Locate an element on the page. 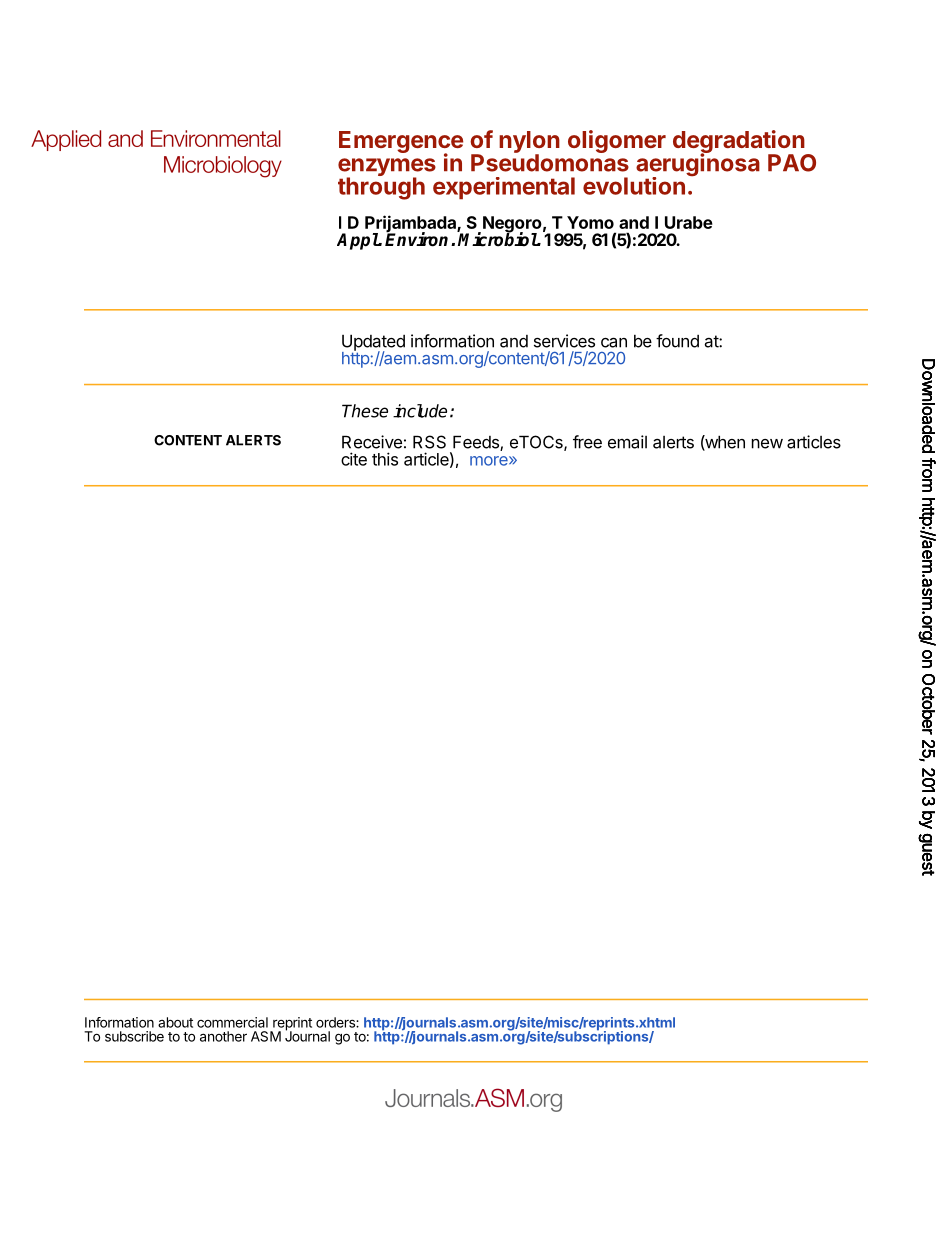 The width and height of the document is (952, 1233). through is located at coordinates (381, 187).
